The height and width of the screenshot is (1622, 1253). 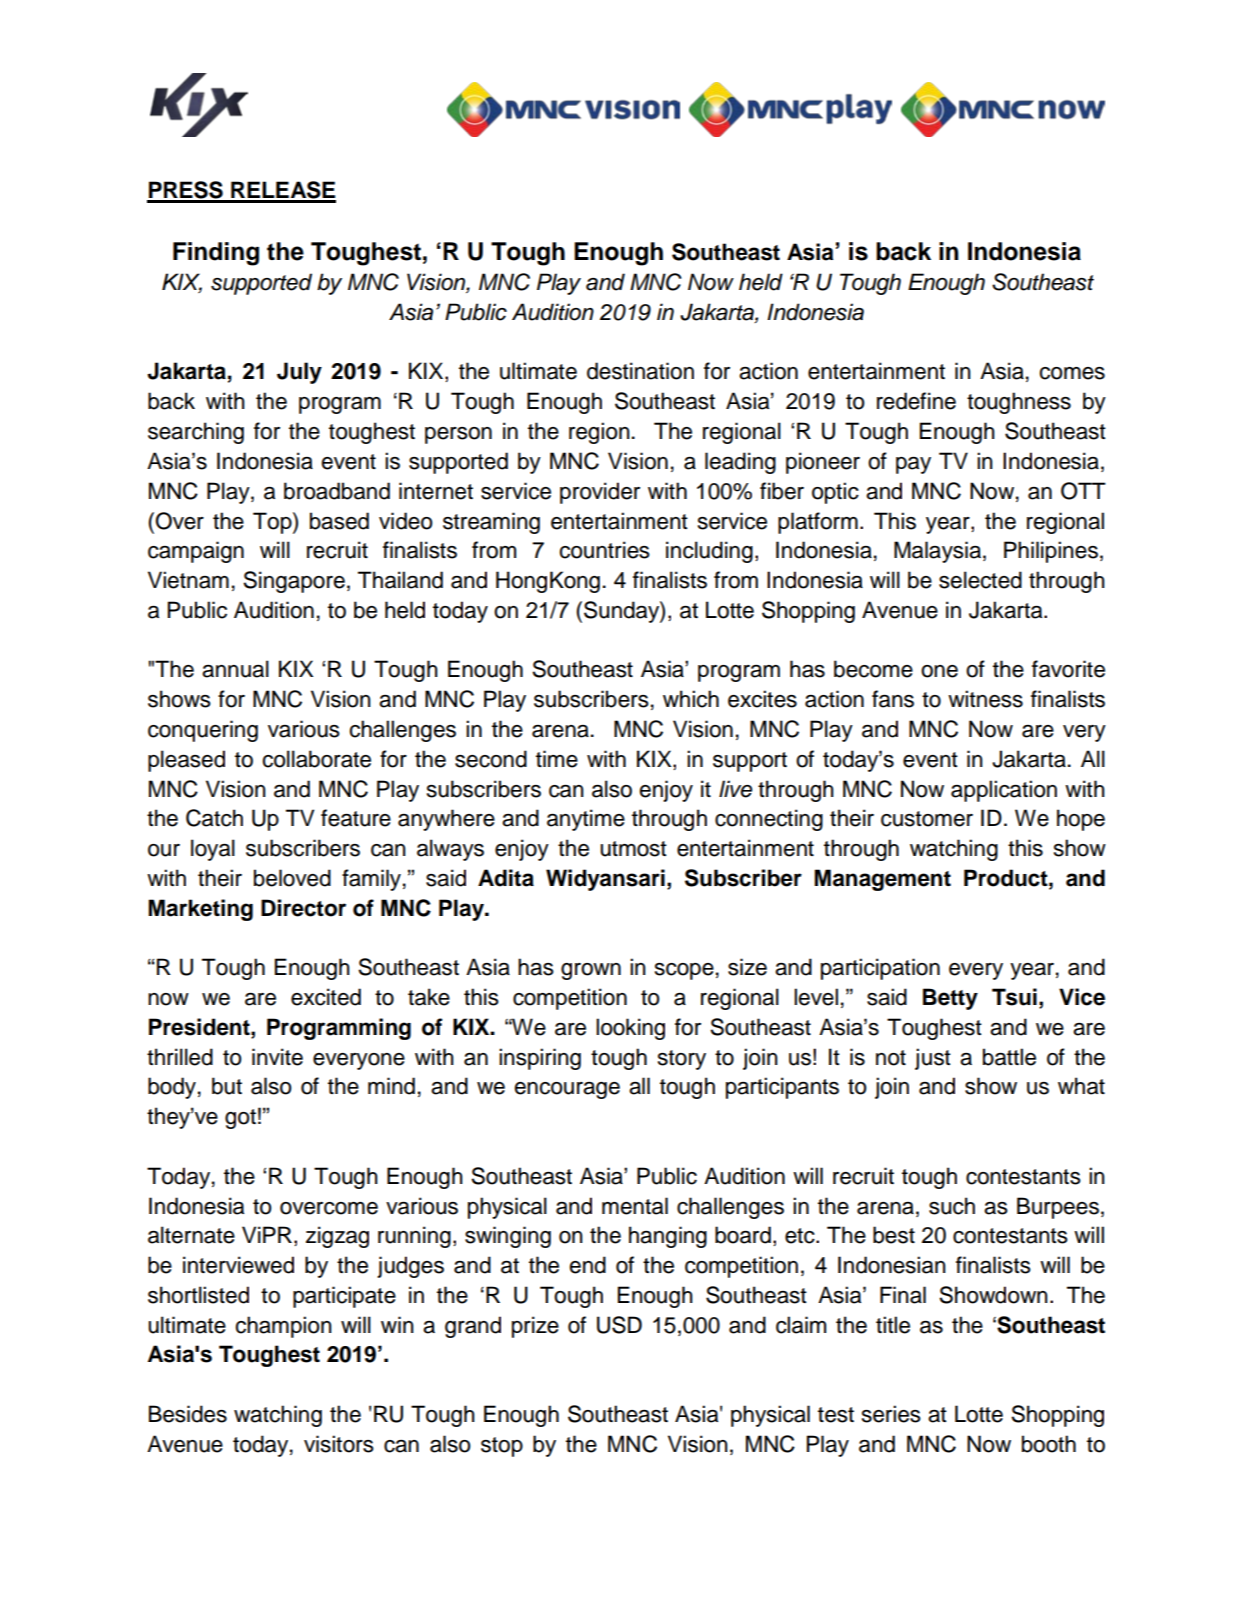 What do you see at coordinates (316, 759) in the screenshot?
I see `collaborate` at bounding box center [316, 759].
